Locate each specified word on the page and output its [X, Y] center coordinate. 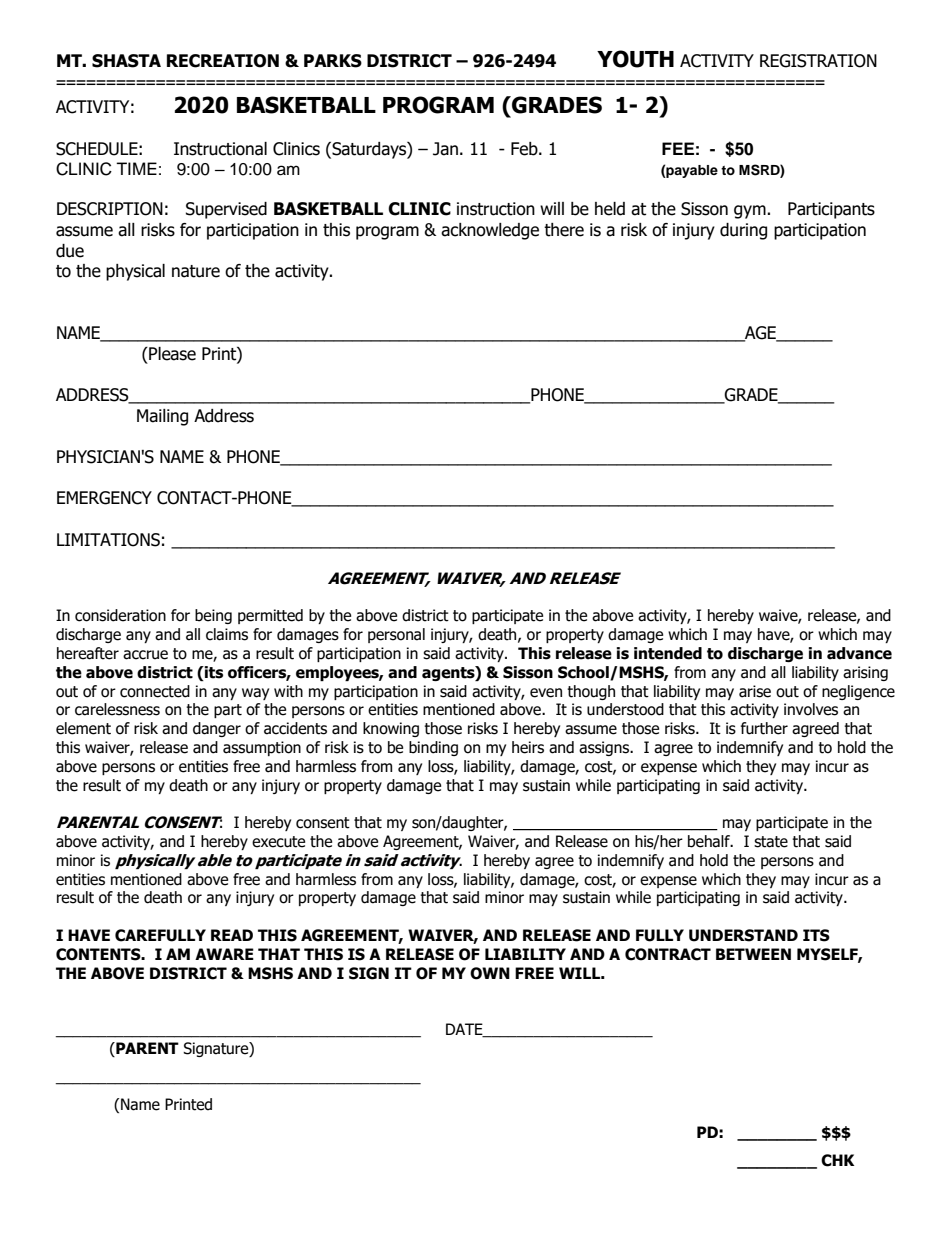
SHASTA [126, 61]
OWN [490, 973]
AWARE [224, 954]
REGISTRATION [818, 61]
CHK [837, 1160]
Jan [445, 149]
